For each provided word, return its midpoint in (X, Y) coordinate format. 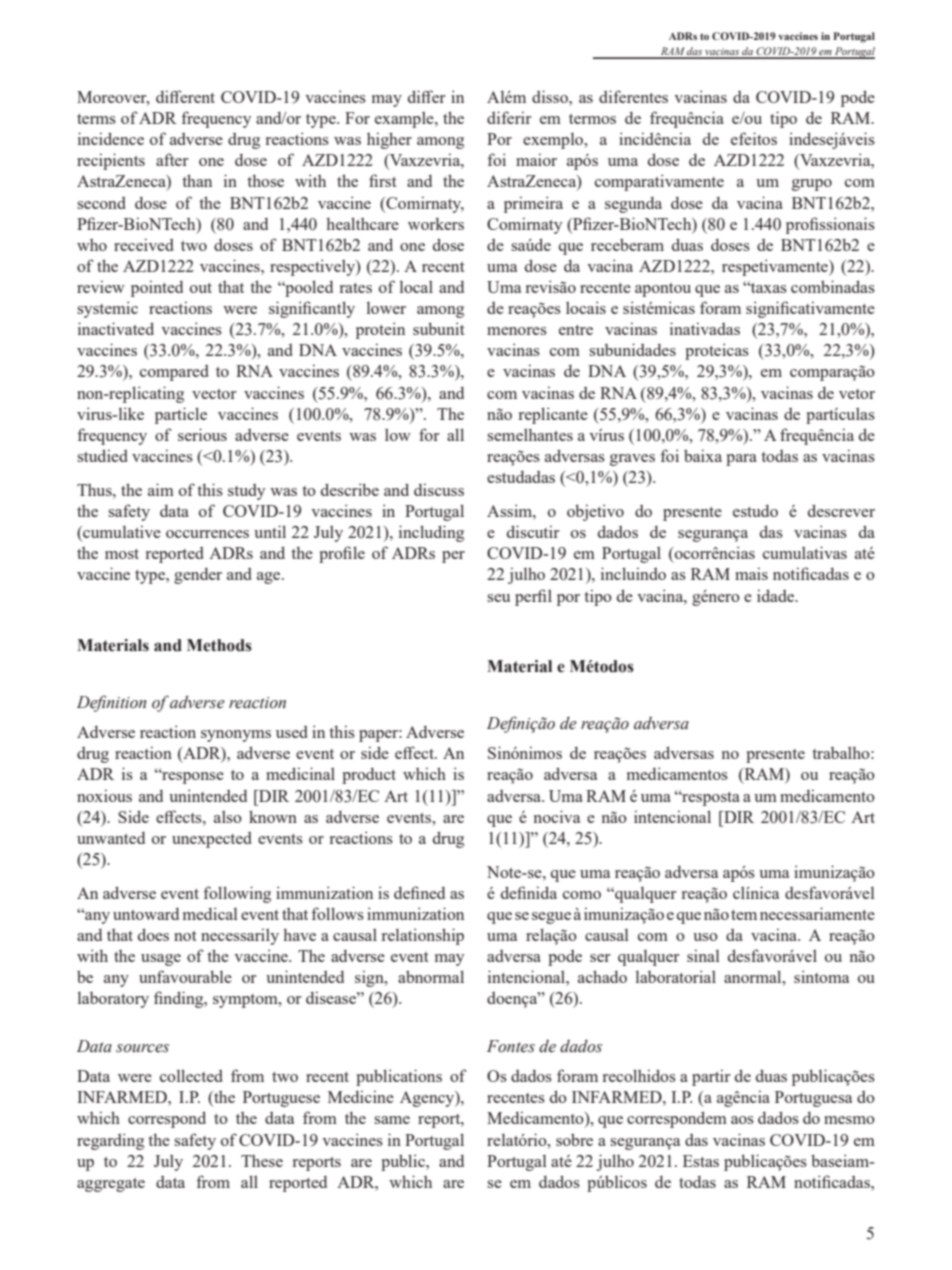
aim (161, 489)
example (405, 119)
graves (632, 460)
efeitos (754, 138)
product (369, 775)
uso (705, 937)
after (172, 159)
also (228, 816)
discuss (439, 489)
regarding (110, 1141)
